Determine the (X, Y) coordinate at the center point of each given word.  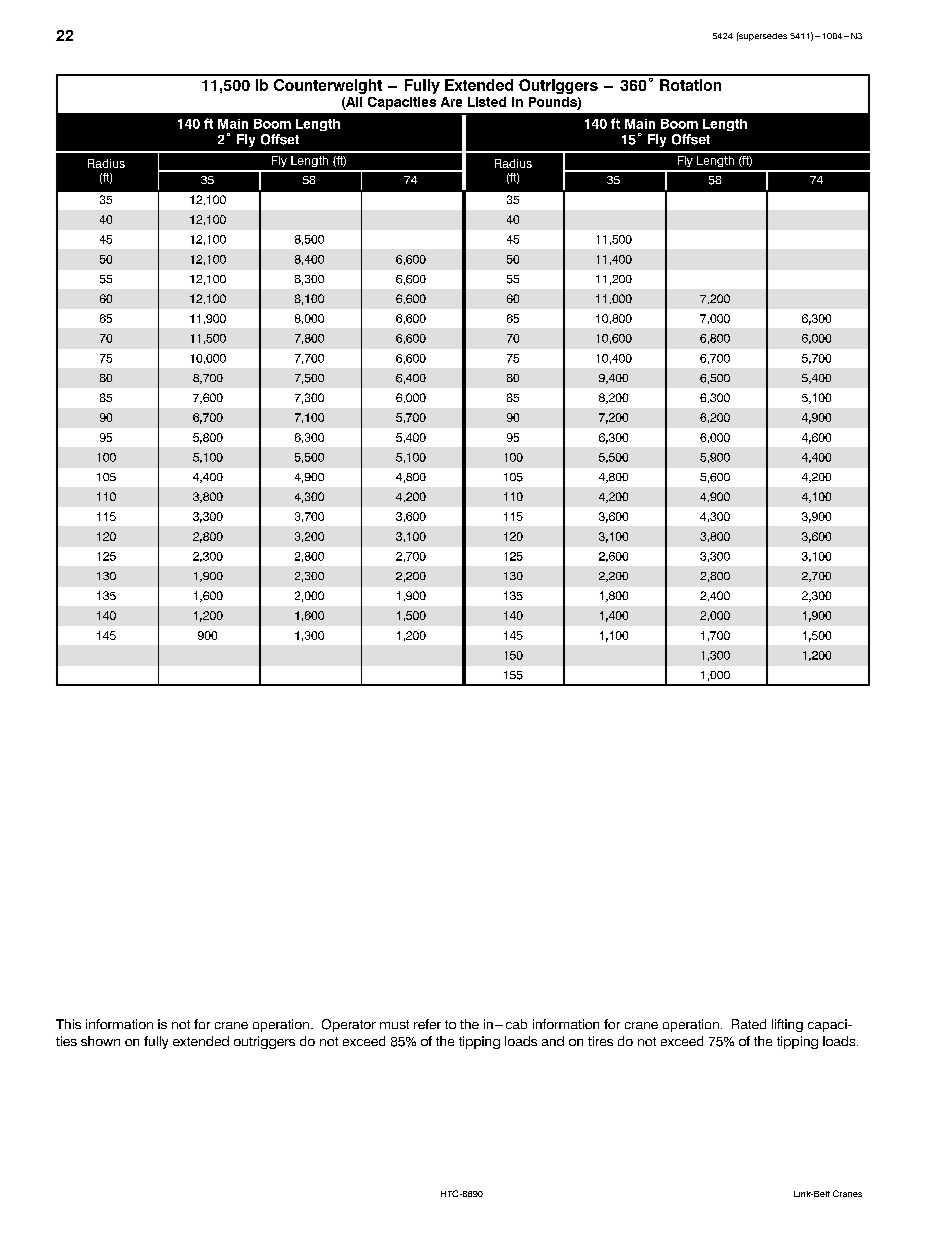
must (394, 1024)
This (68, 1024)
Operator (349, 1025)
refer (427, 1024)
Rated (749, 1024)
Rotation (690, 85)
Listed (487, 102)
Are (451, 102)
